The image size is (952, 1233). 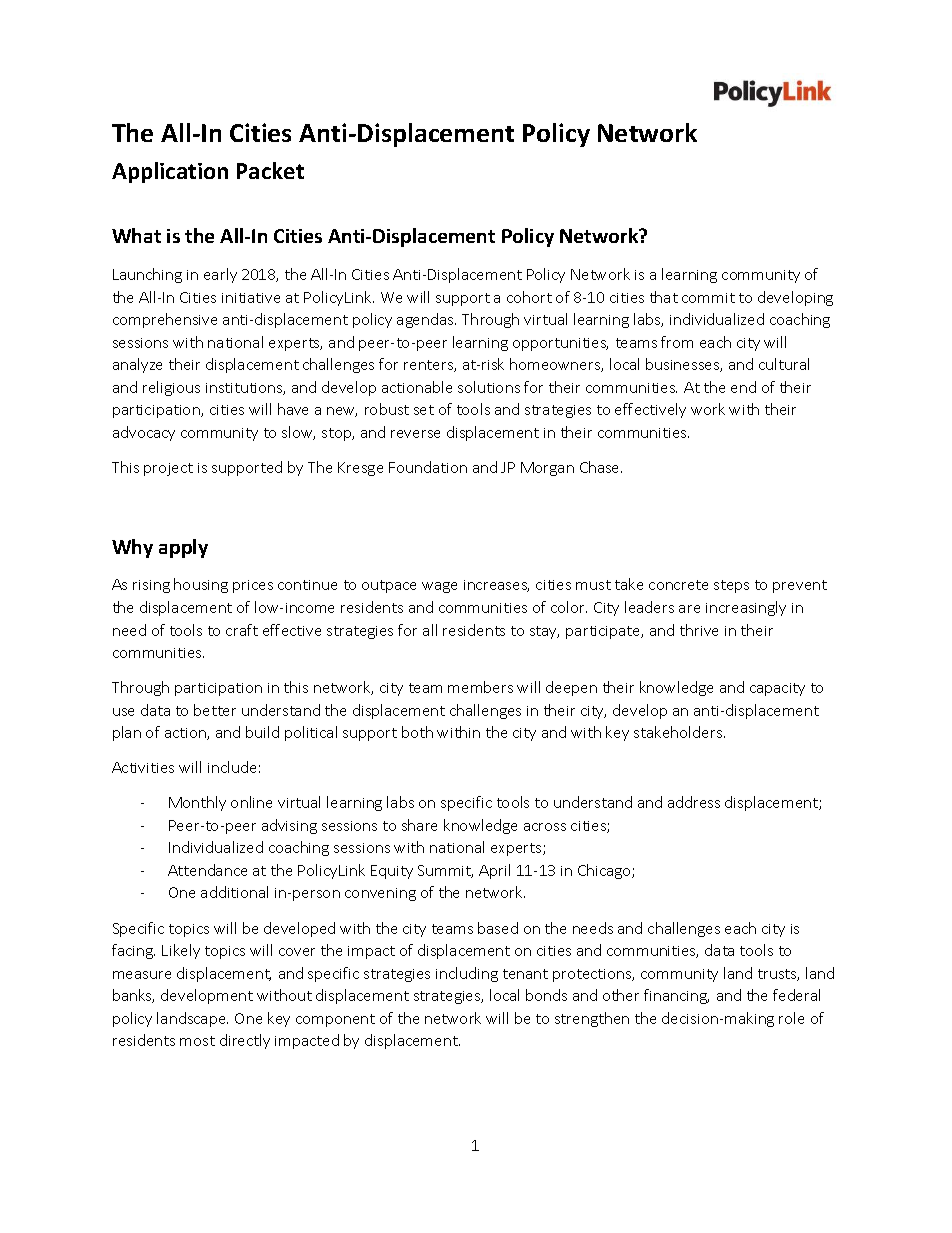 I want to click on cohort, so click(x=529, y=297).
